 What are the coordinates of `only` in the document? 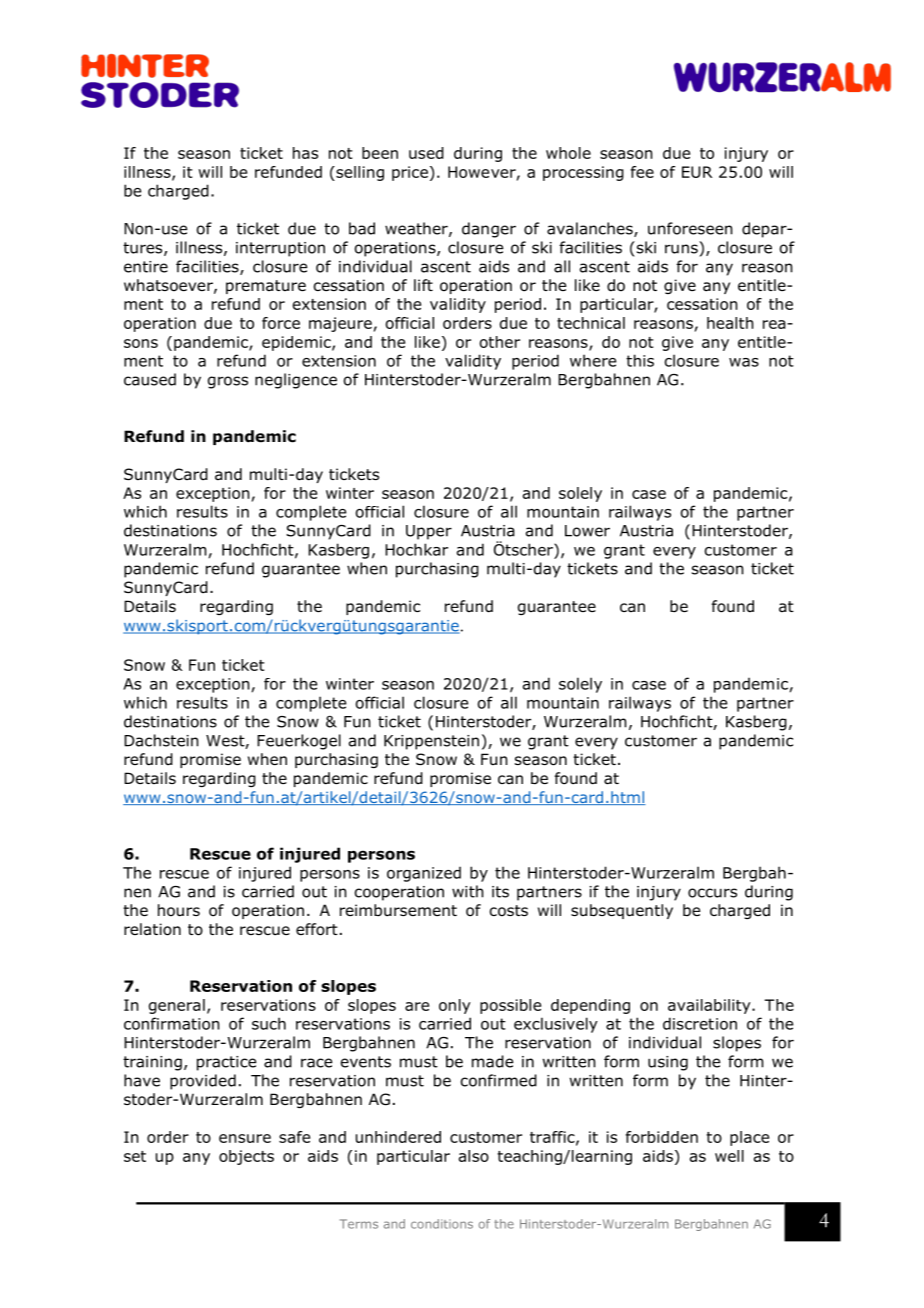 It's located at (455, 1006).
